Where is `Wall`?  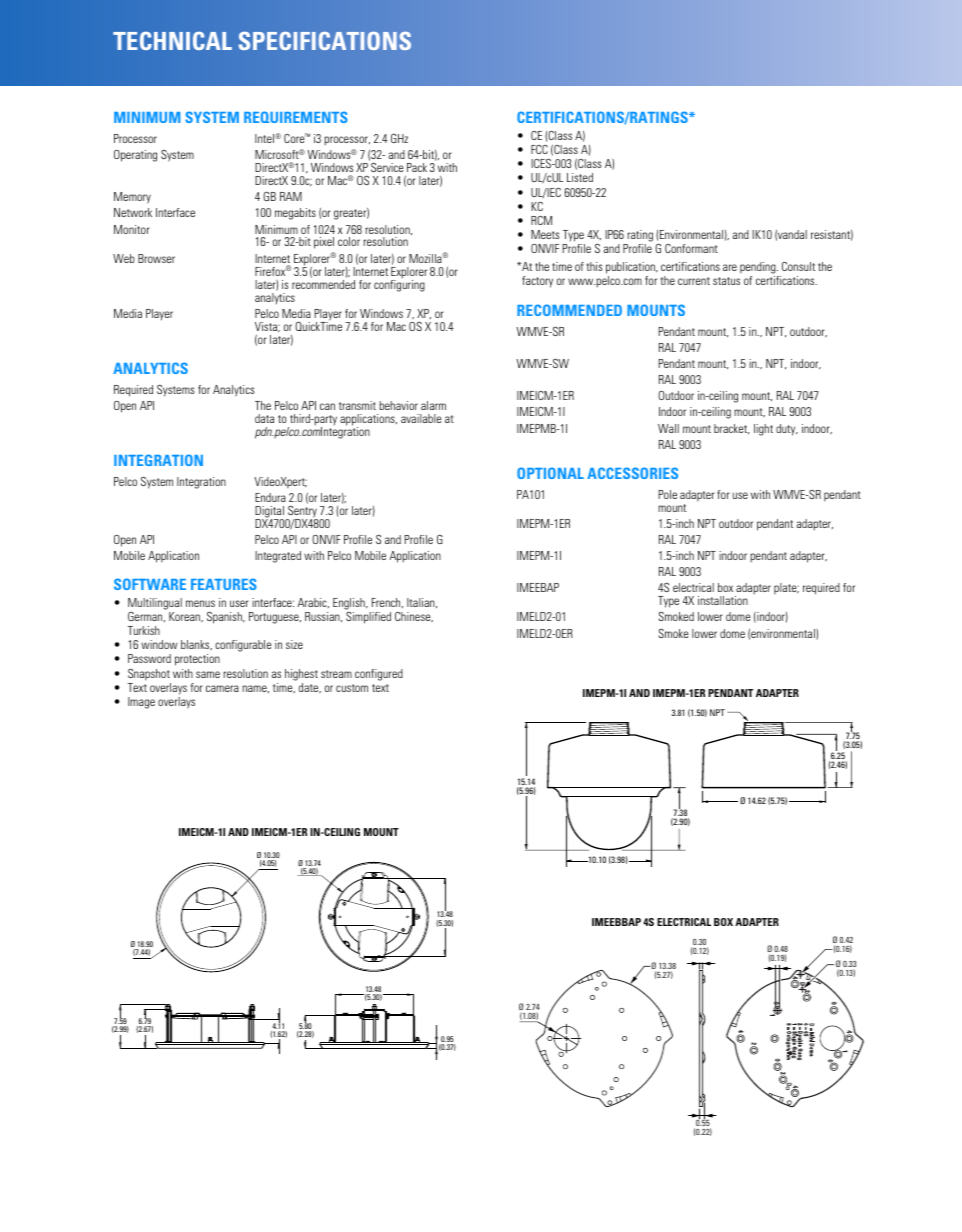 Wall is located at coordinates (668, 428).
